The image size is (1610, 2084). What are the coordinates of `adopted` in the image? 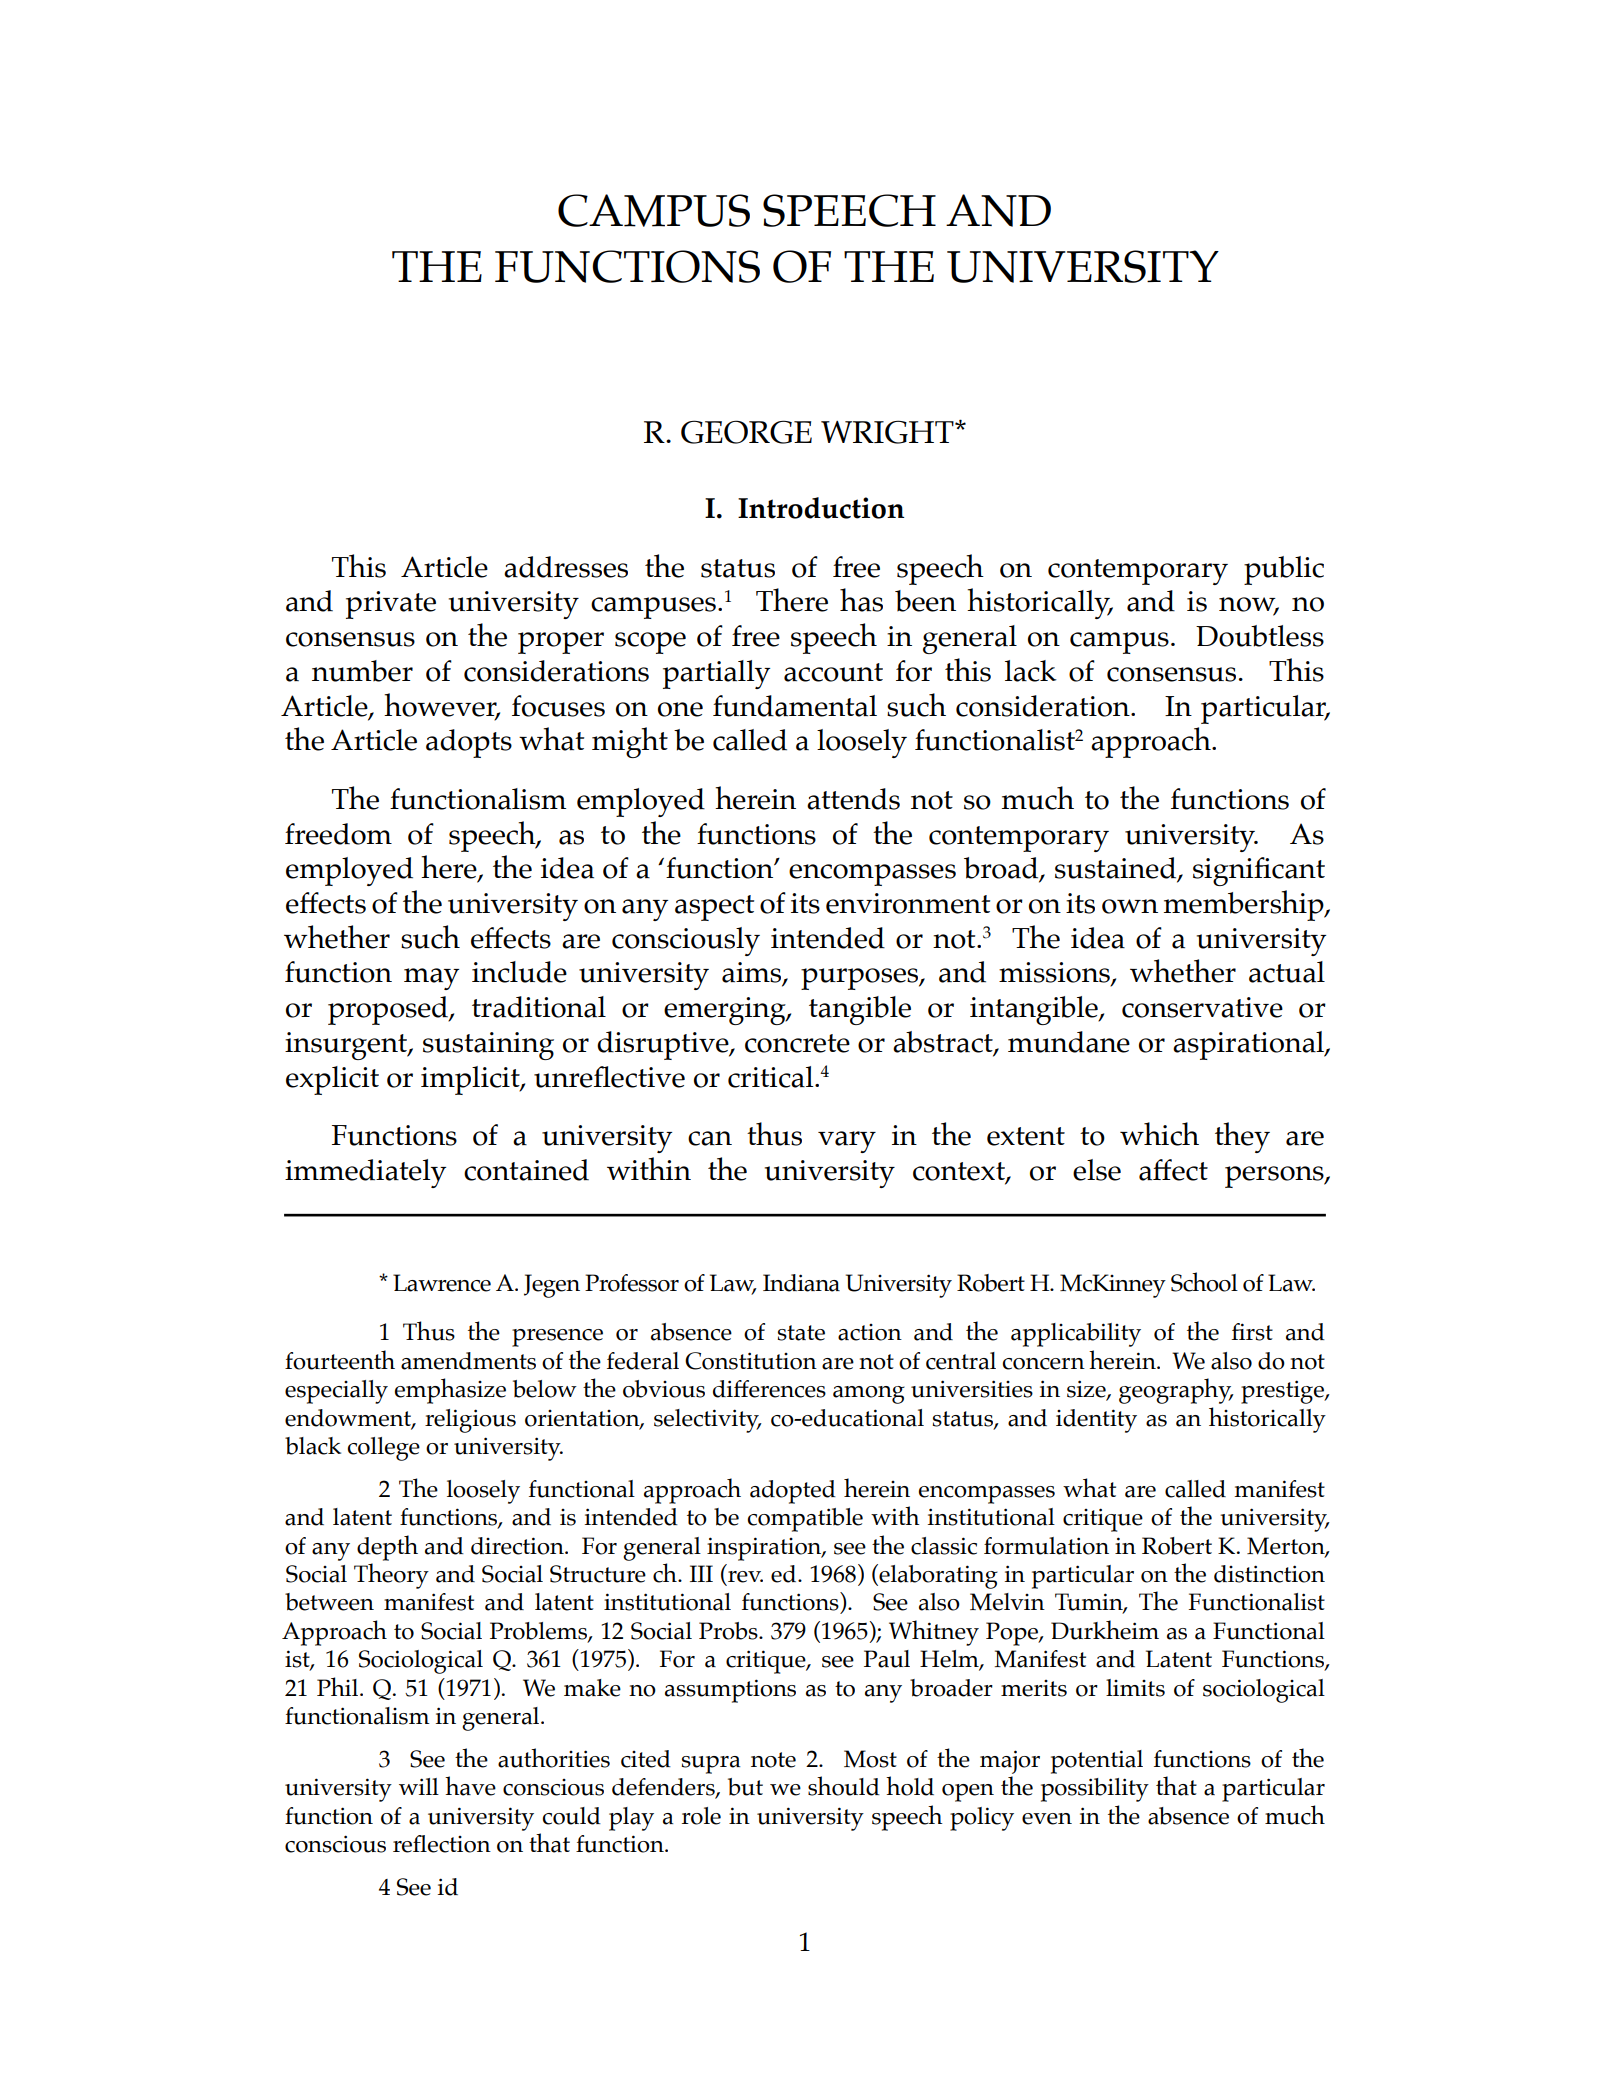 It's located at (793, 1492).
